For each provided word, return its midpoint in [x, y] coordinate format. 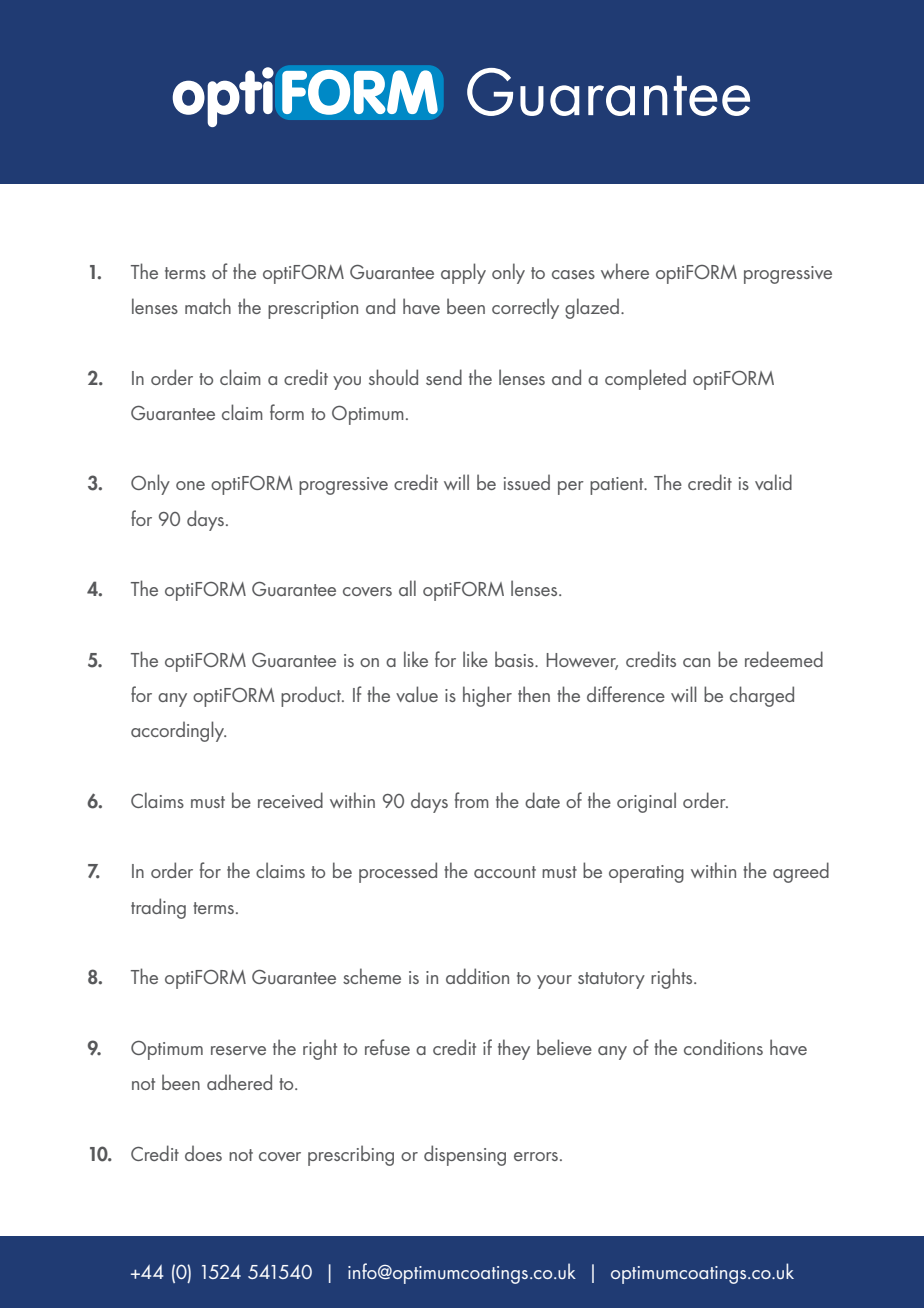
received [290, 800]
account [505, 872]
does [203, 1153]
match [208, 306]
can [696, 662]
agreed [801, 872]
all [407, 588]
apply [463, 273]
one [190, 485]
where [625, 271]
